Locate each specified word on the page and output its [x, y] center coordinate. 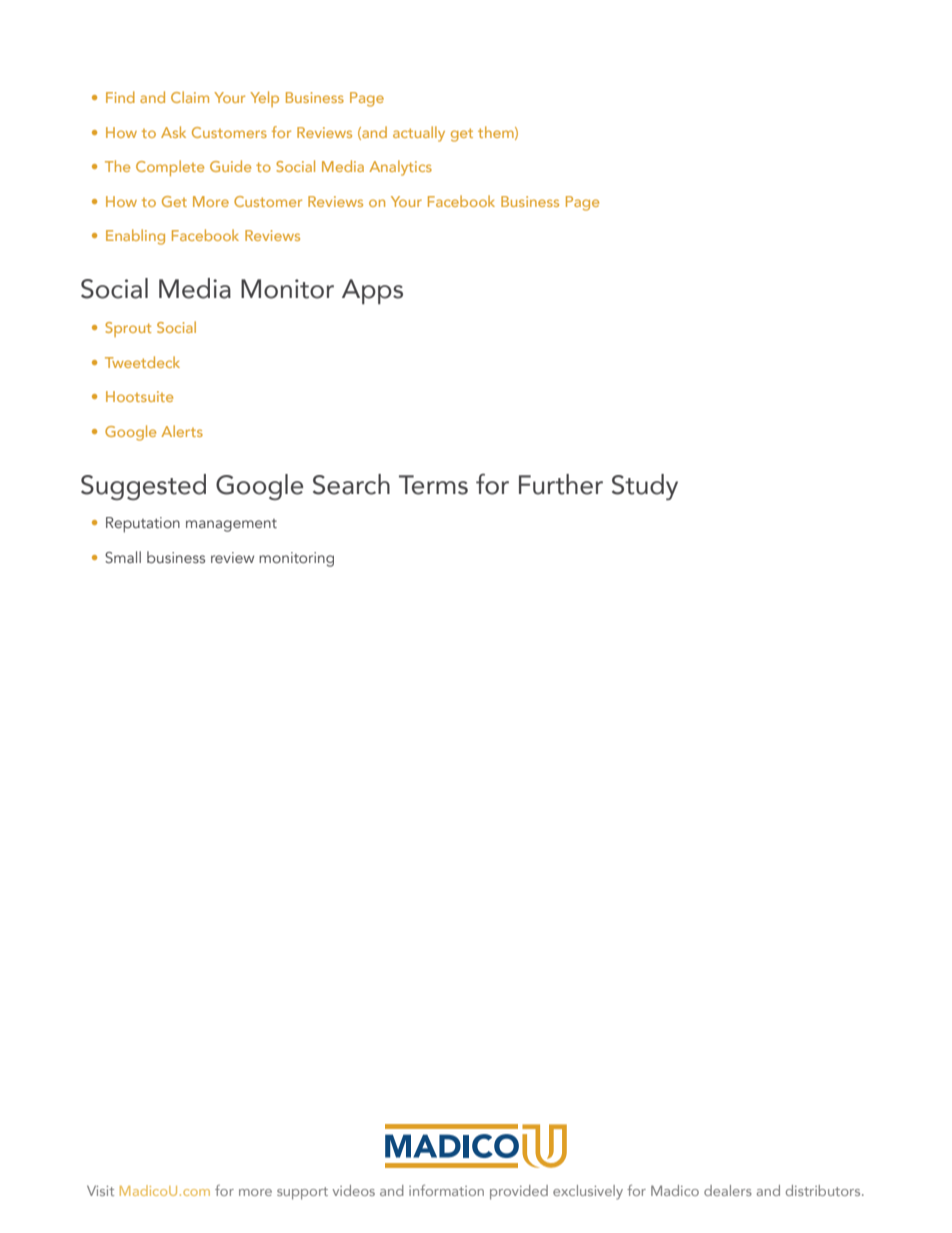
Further [561, 484]
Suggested [143, 487]
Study [645, 487]
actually [419, 134]
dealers [728, 1190]
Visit [100, 1190]
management [231, 525]
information [446, 1190]
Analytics [400, 168]
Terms [433, 485]
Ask [173, 132]
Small [123, 557]
